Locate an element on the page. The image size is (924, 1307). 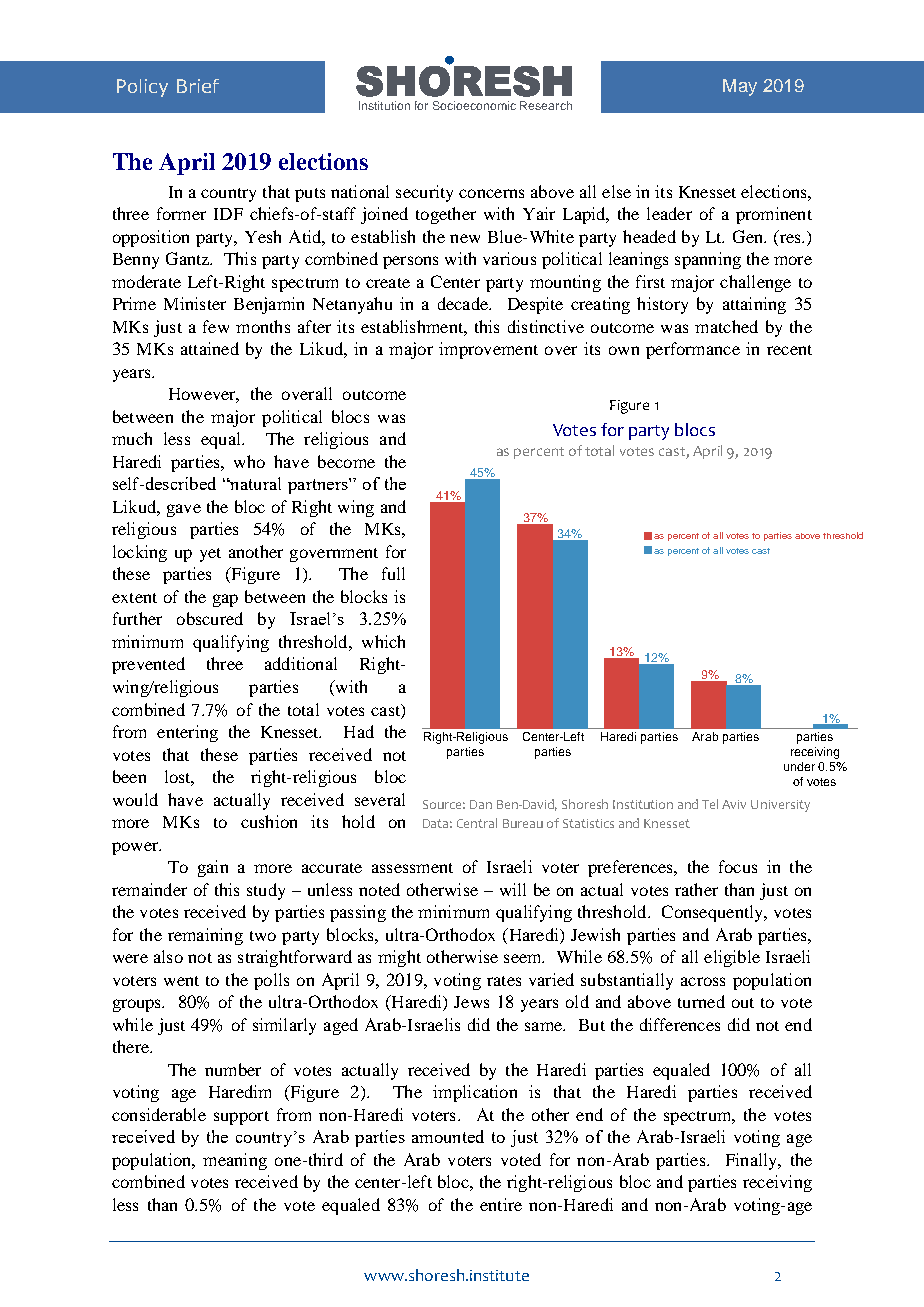
yet is located at coordinates (210, 555).
